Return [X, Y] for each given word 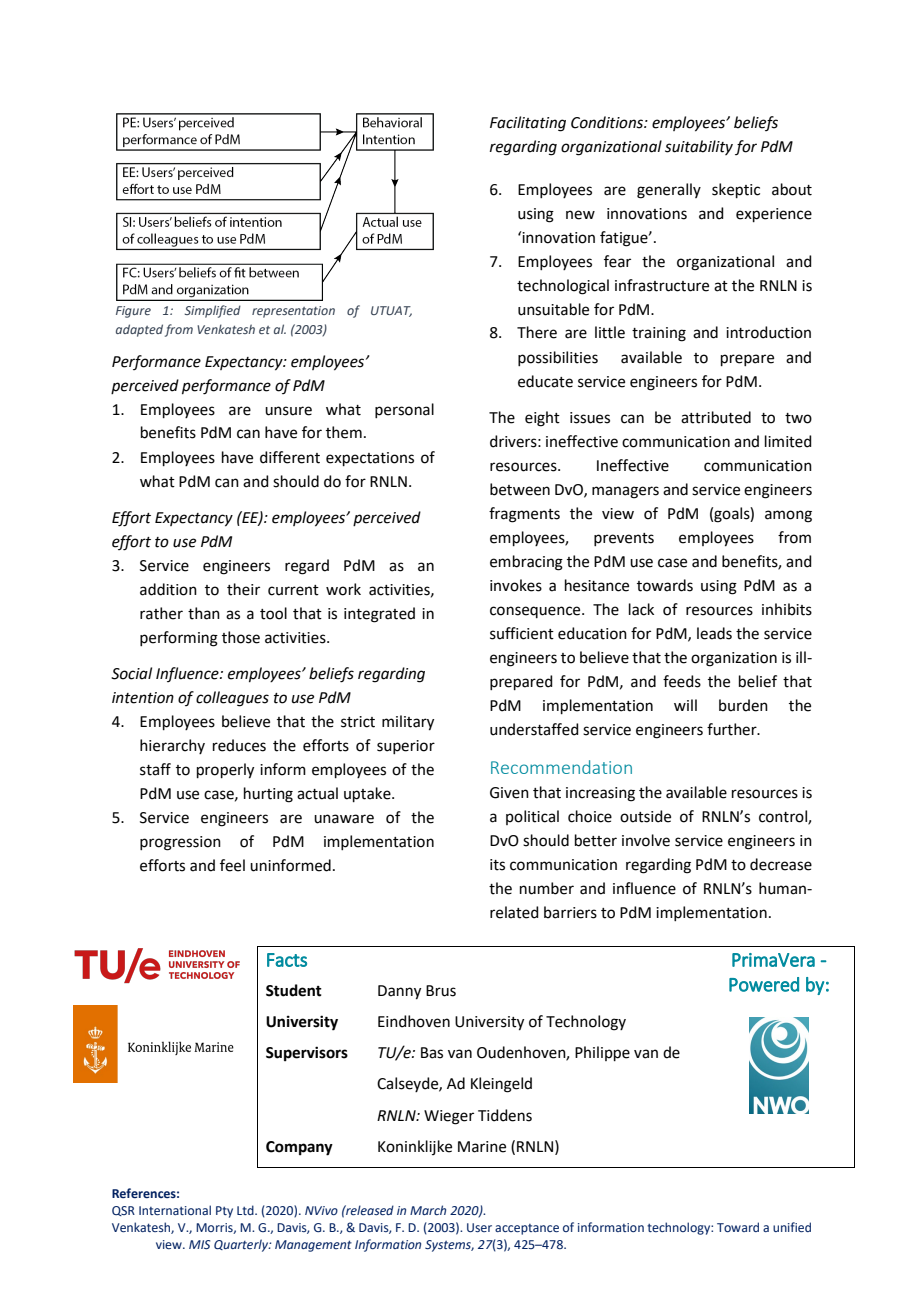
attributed [716, 417]
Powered [764, 984]
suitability [699, 147]
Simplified [213, 311]
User [479, 1227]
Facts [287, 960]
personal [404, 410]
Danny [399, 992]
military [408, 723]
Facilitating [528, 124]
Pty [224, 1212]
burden [743, 705]
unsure [288, 411]
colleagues [232, 699]
